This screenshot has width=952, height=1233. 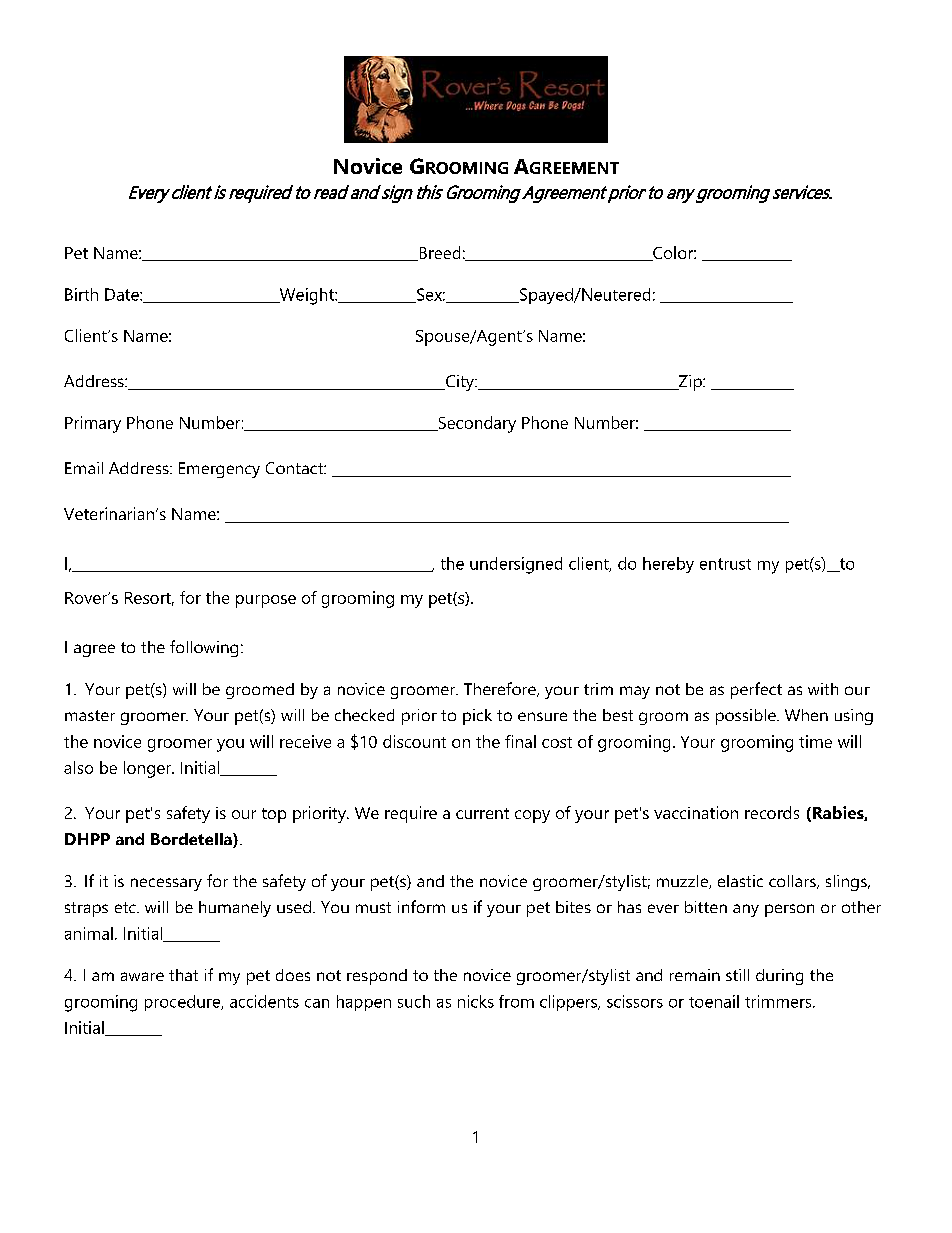 I want to click on Zip, so click(x=690, y=383).
